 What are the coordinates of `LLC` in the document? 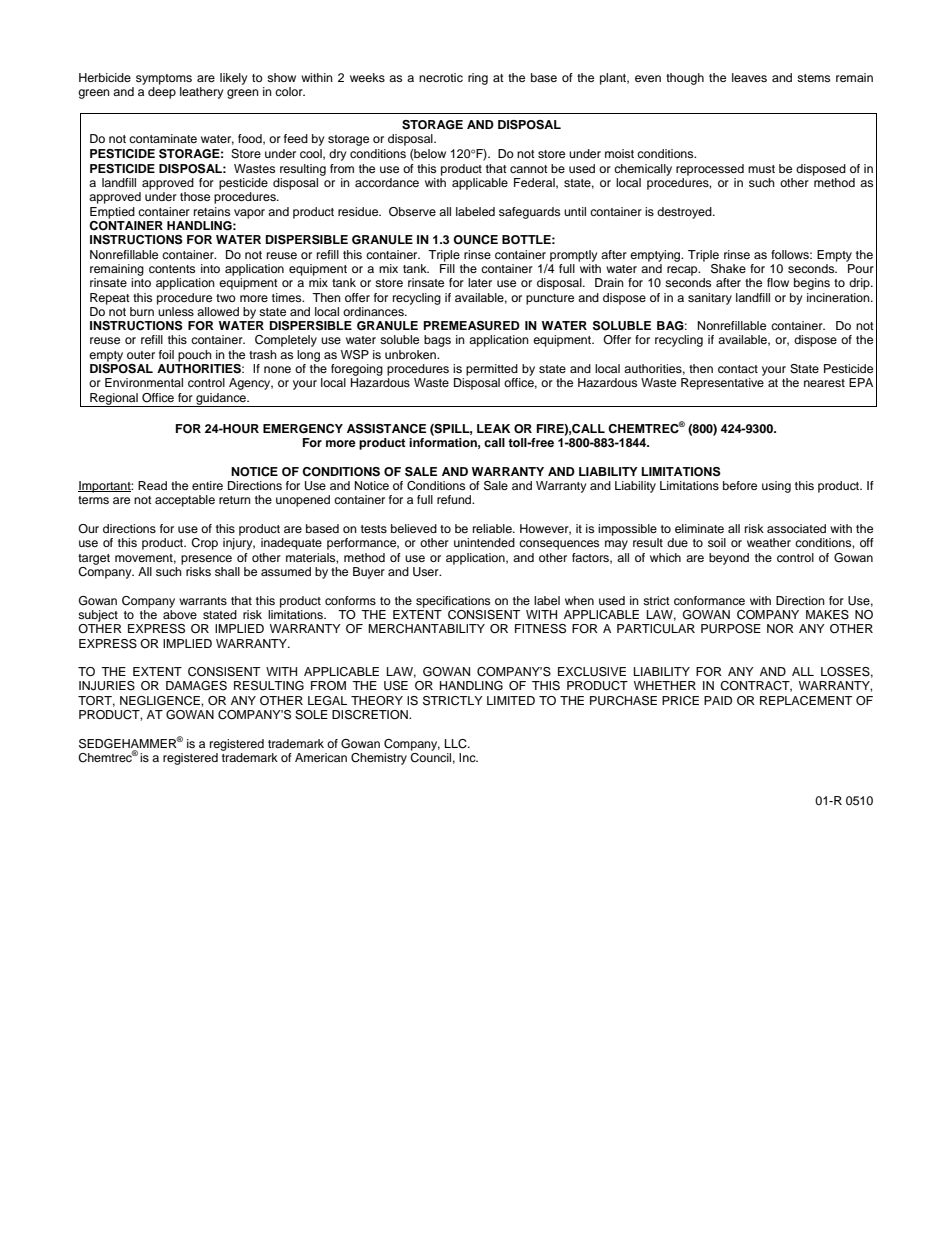 It's located at (457, 744).
